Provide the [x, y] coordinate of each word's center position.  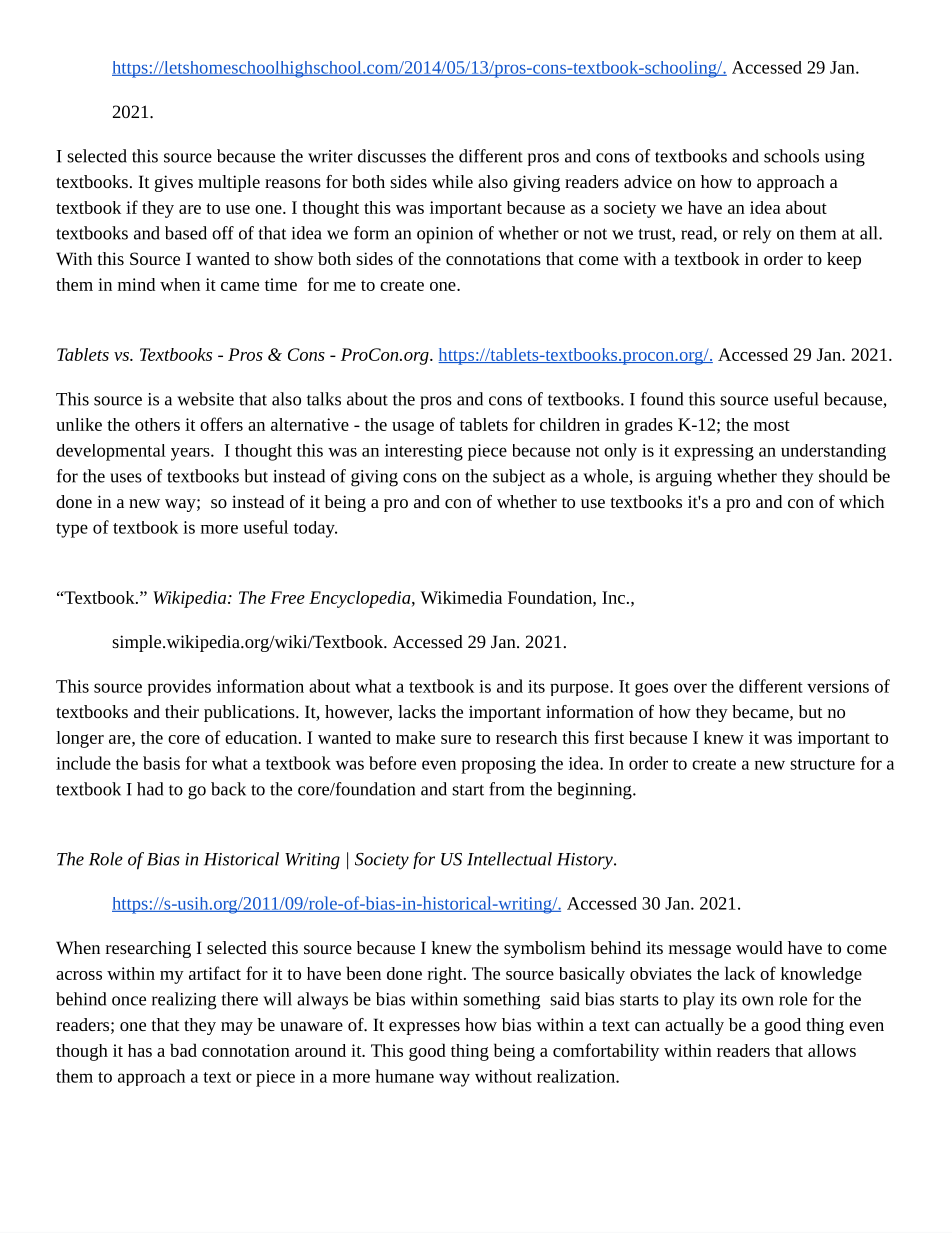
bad [183, 1050]
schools [791, 156]
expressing [714, 452]
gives [174, 183]
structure [822, 764]
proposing [498, 765]
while [452, 181]
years [191, 454]
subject [519, 477]
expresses [424, 1028]
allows [832, 1050]
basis [161, 763]
